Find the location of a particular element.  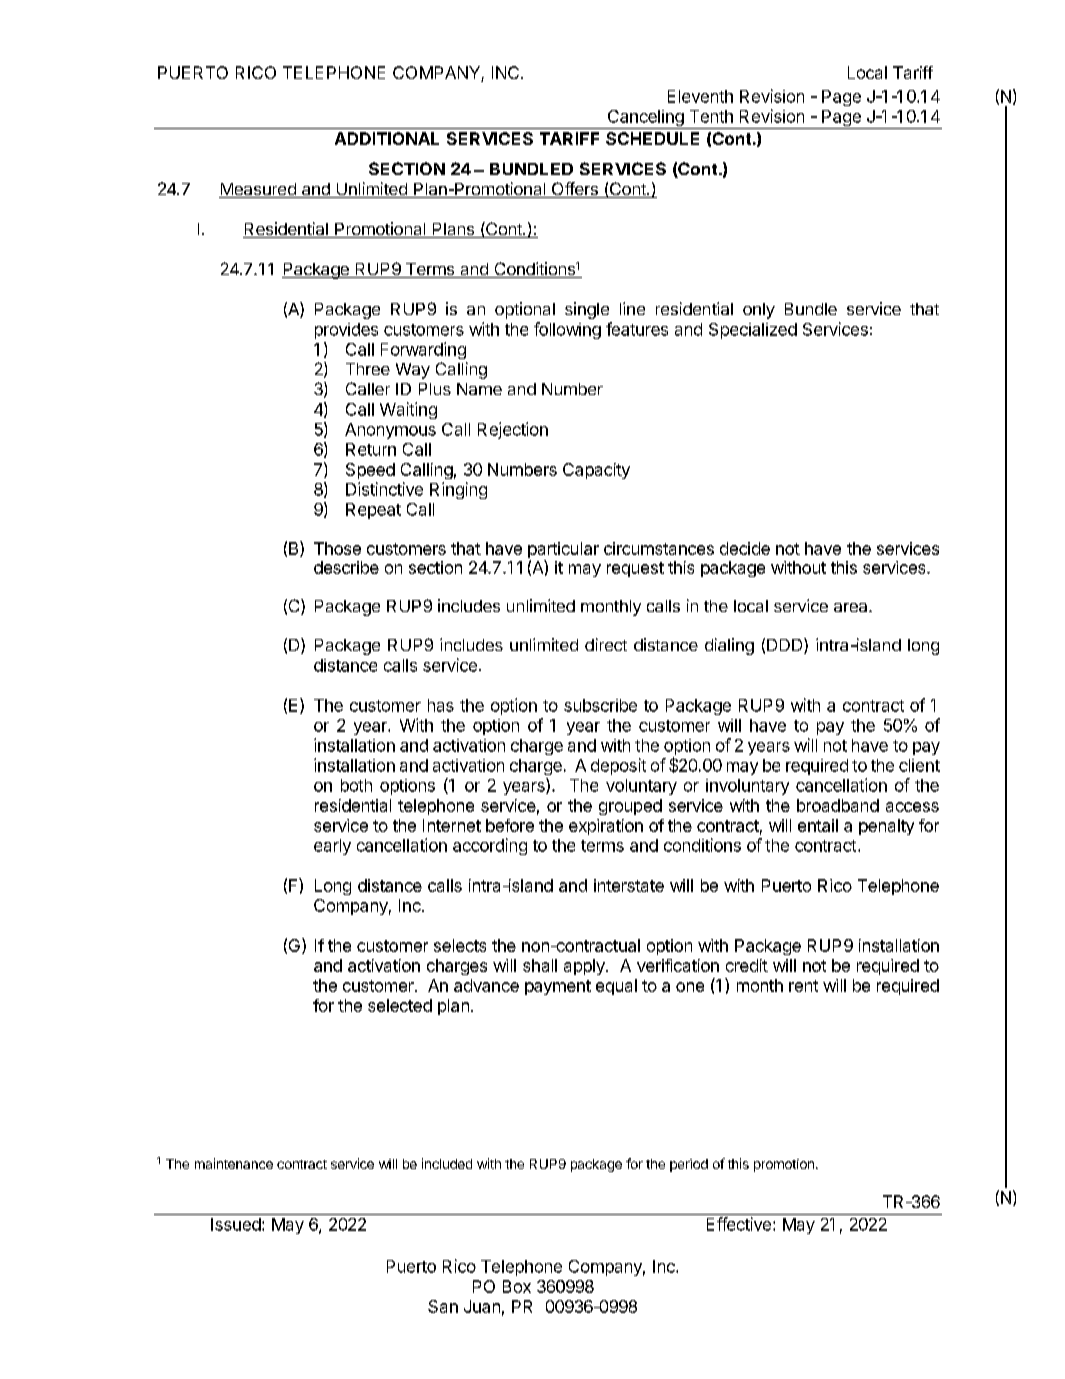

Issued is located at coordinates (236, 1224).
